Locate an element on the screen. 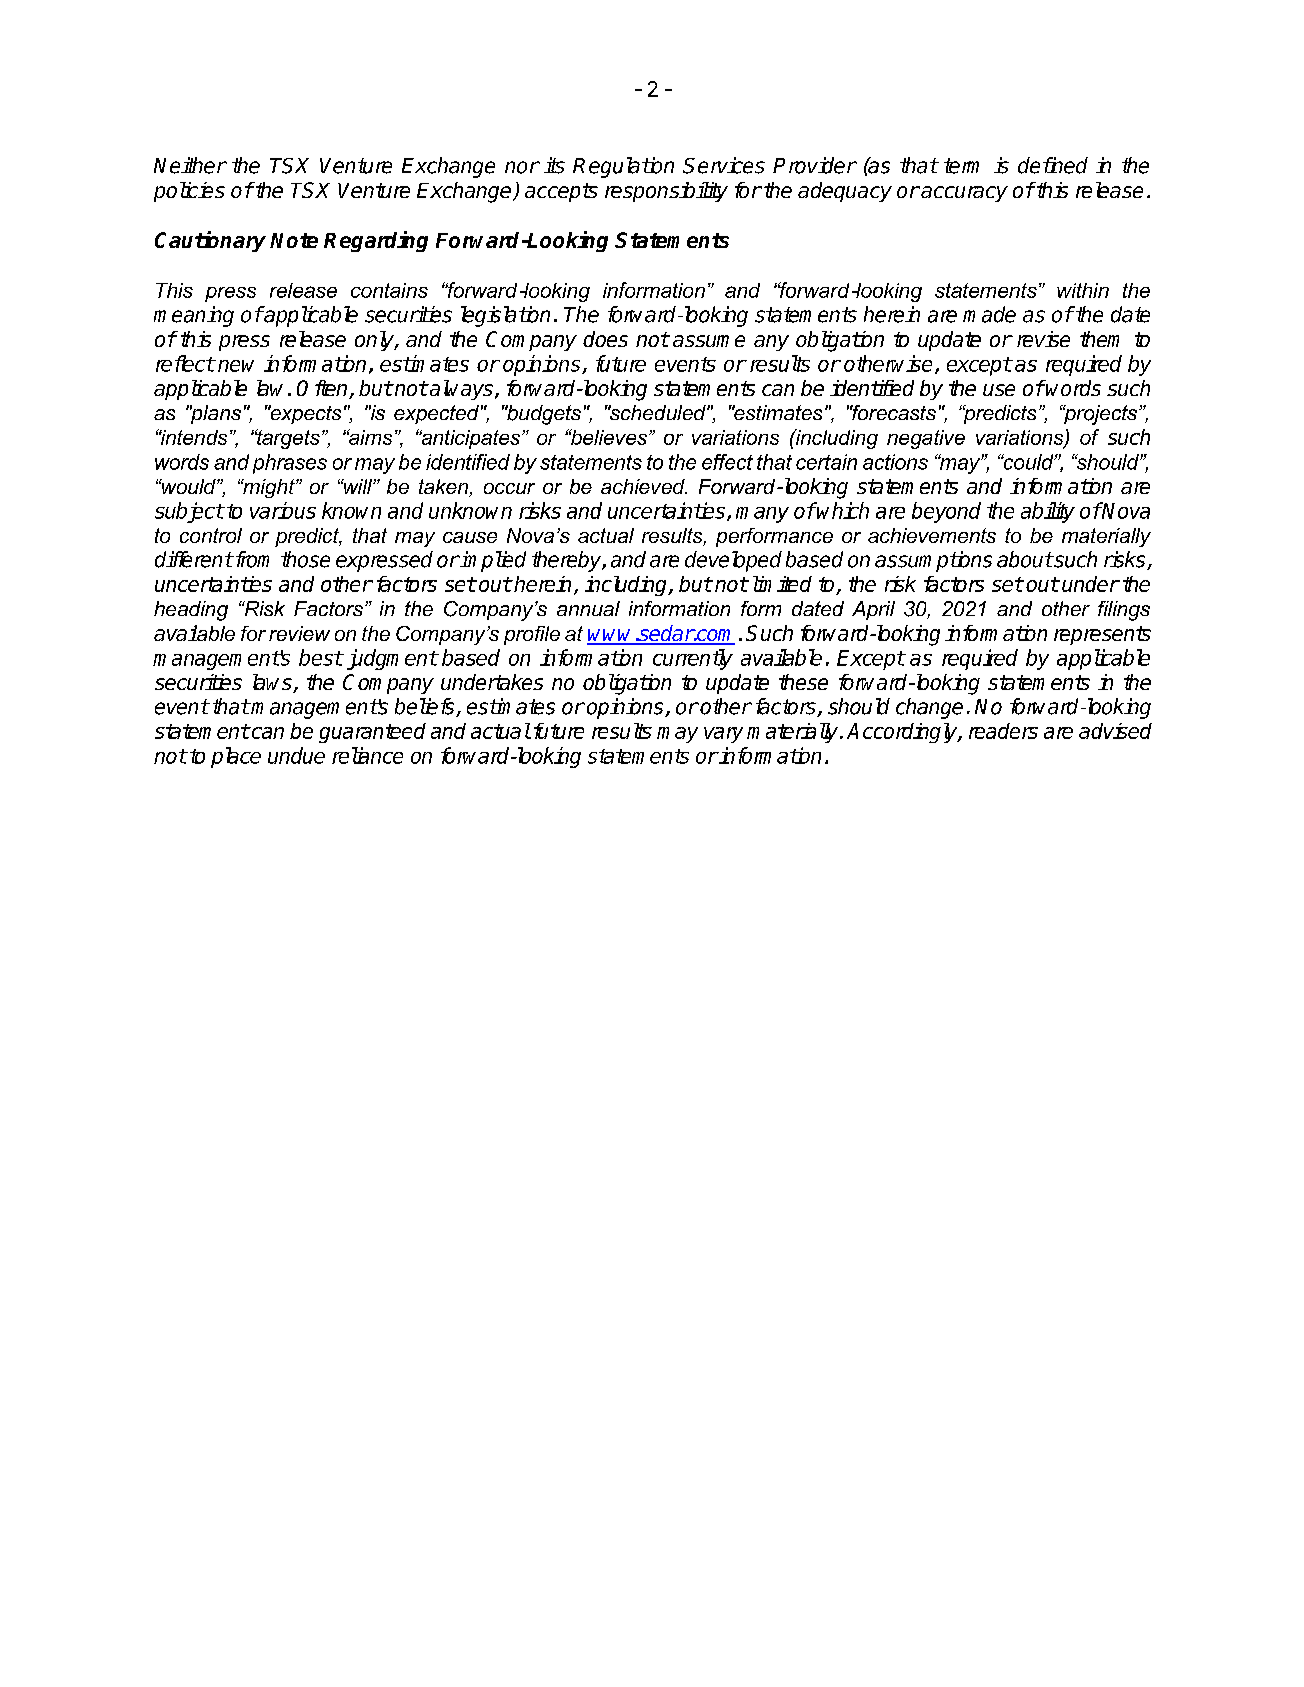 The height and width of the screenshot is (1687, 1304). accuracy is located at coordinates (963, 194).
